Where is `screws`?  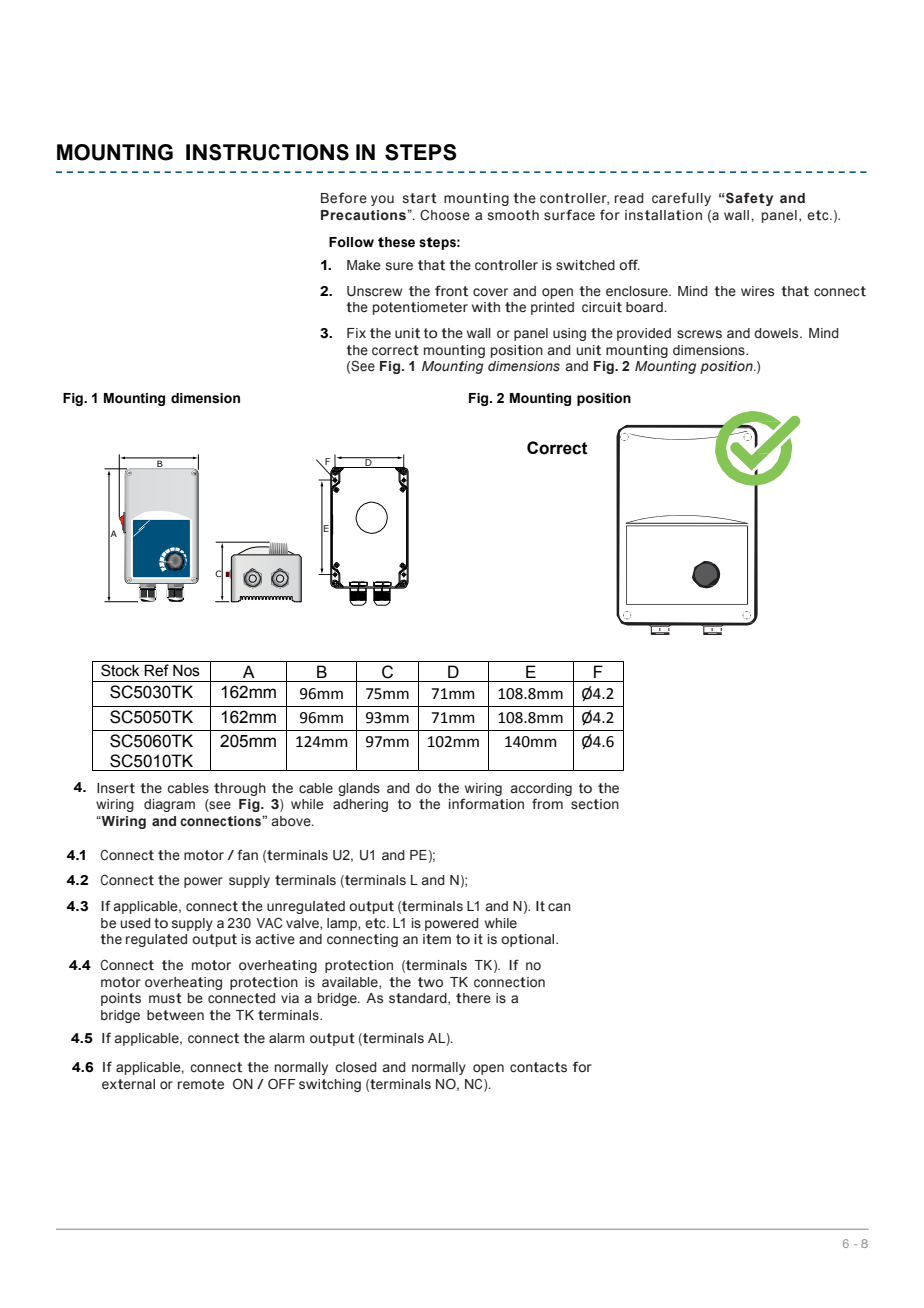
screws is located at coordinates (699, 334).
